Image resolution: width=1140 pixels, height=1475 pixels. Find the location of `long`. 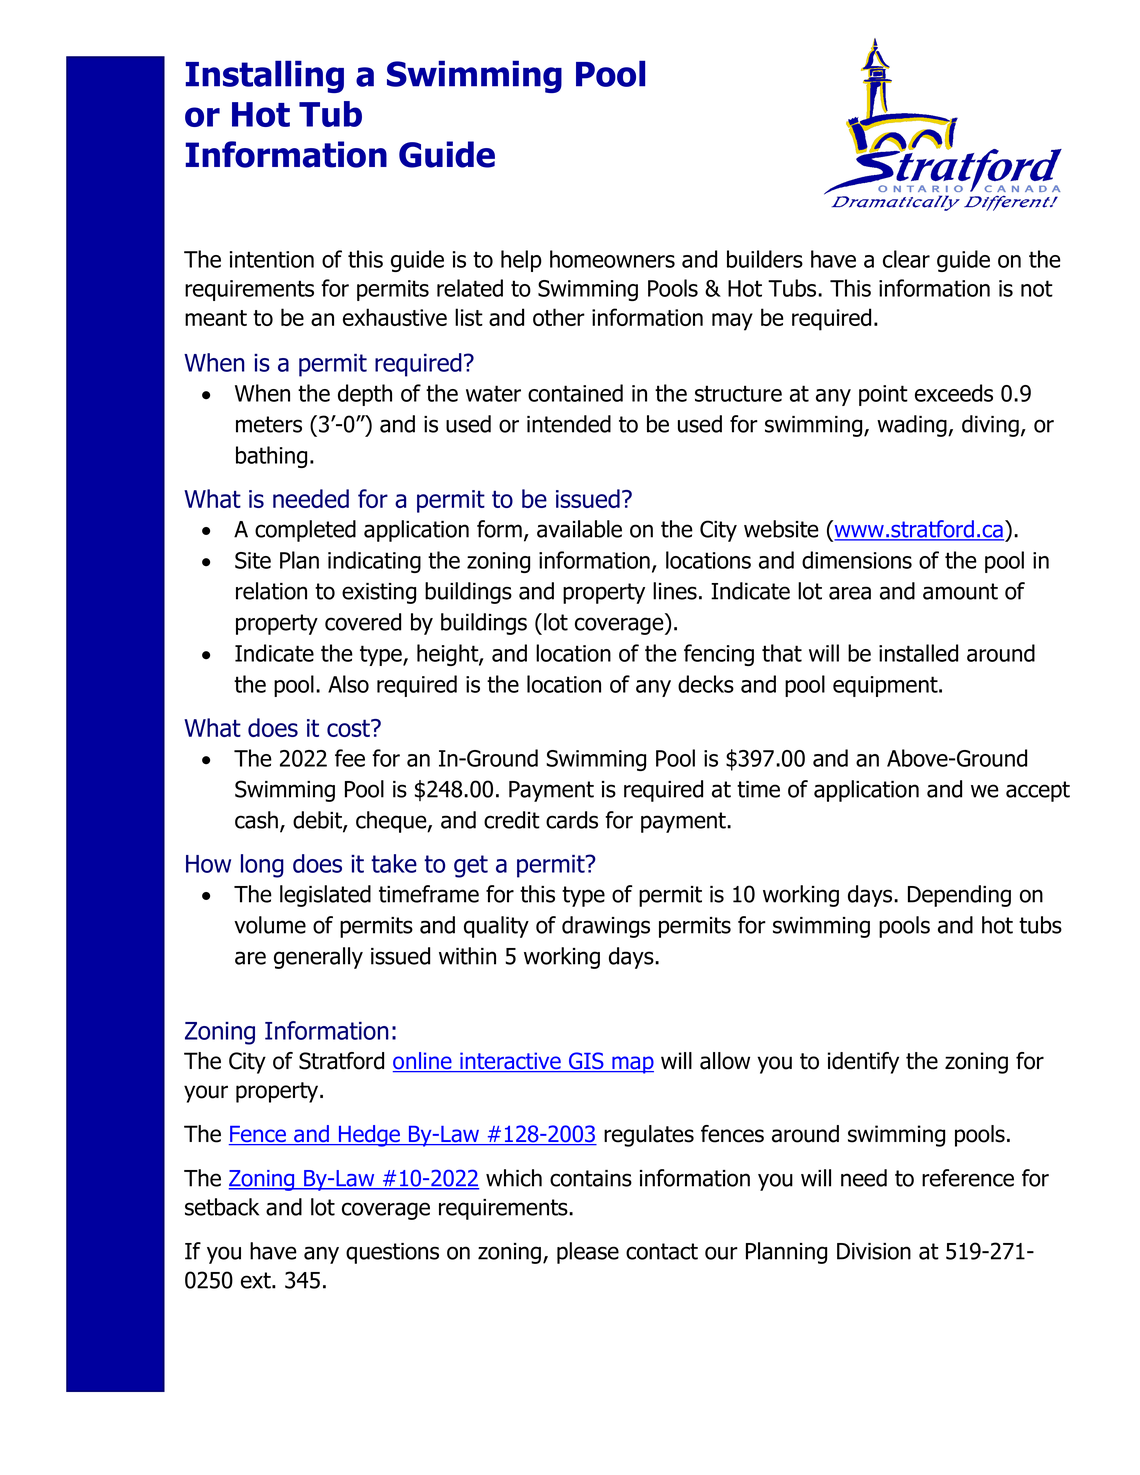

long is located at coordinates (262, 866).
